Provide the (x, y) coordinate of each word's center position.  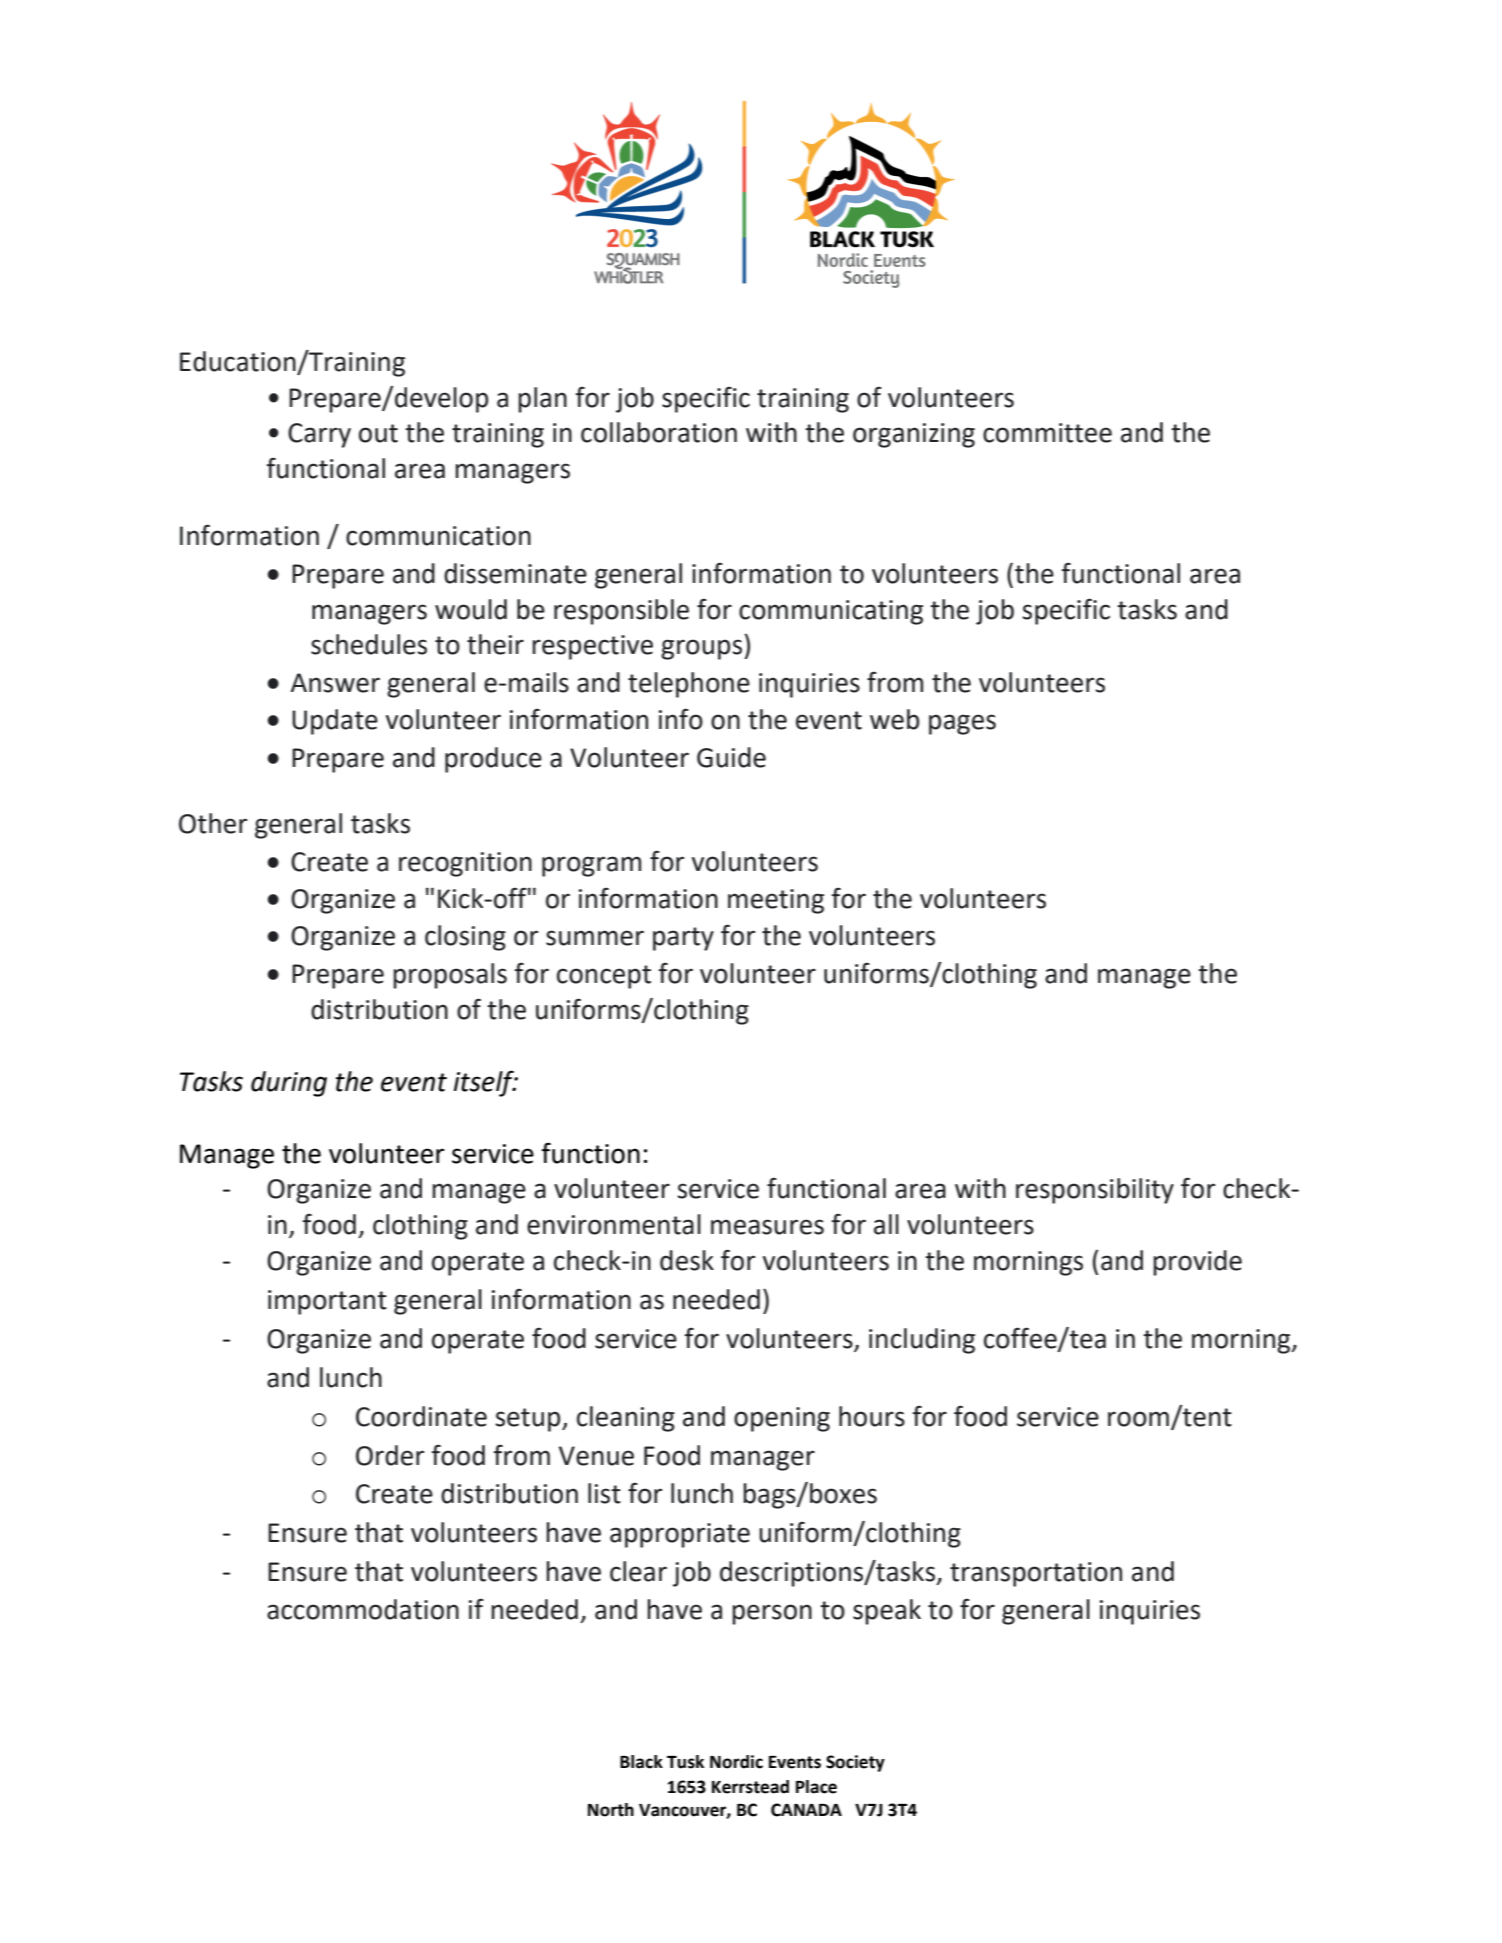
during (289, 1084)
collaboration (659, 432)
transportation (1036, 1574)
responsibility (1095, 1191)
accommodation (363, 1609)
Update (335, 722)
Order (390, 1455)
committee (1047, 433)
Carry (319, 435)
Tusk (685, 1762)
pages (962, 724)
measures (767, 1227)
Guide (731, 757)
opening (782, 1419)
